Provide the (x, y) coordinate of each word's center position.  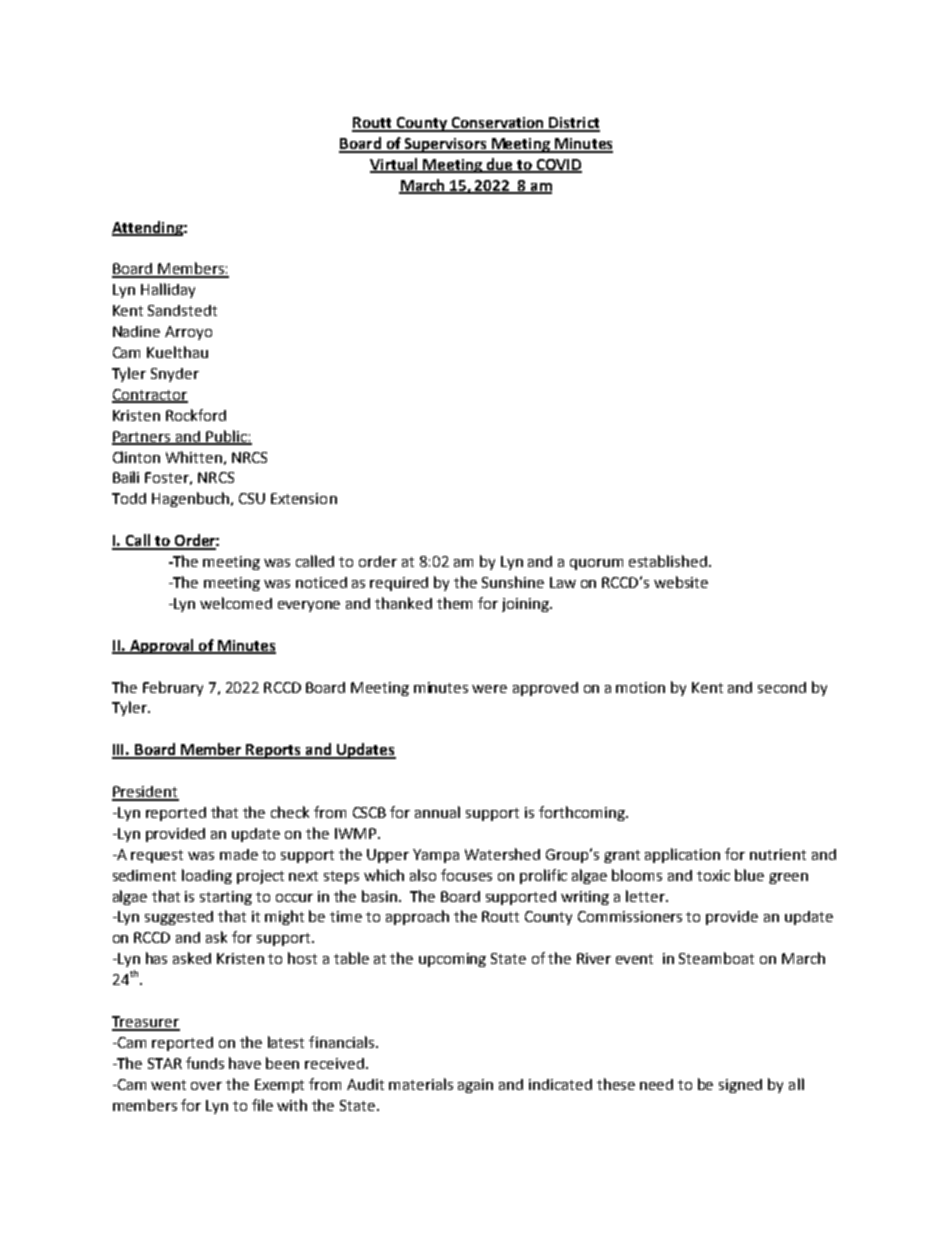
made (239, 854)
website (681, 582)
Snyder (175, 375)
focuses (466, 875)
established (668, 561)
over (206, 1086)
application (682, 855)
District (573, 124)
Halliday (168, 290)
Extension (304, 498)
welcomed (236, 603)
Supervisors (445, 145)
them (454, 603)
